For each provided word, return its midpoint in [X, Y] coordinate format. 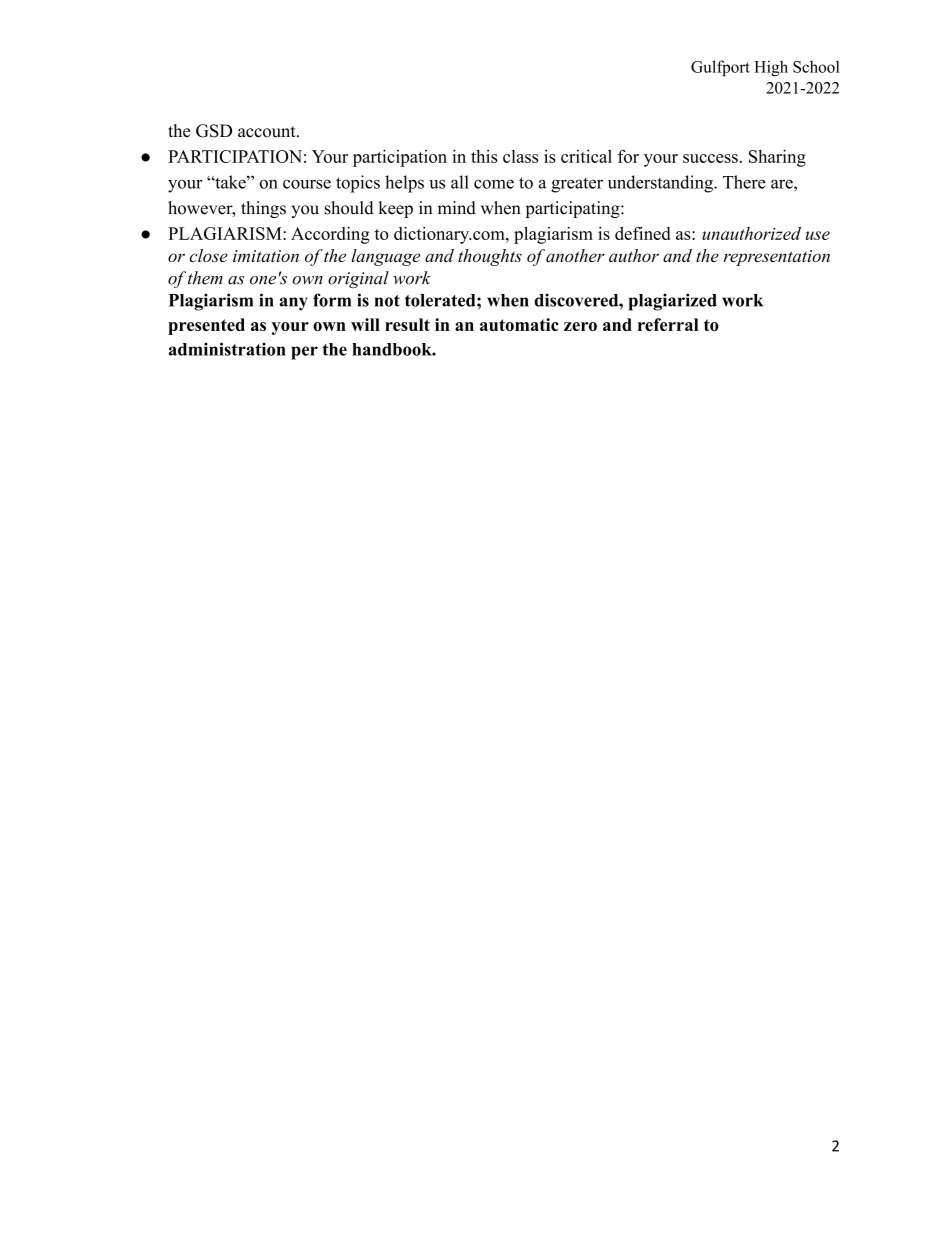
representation [777, 258]
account [268, 132]
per [304, 353]
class [520, 156]
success [710, 158]
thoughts [490, 257]
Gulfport [720, 68]
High [771, 68]
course [307, 184]
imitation [266, 256]
